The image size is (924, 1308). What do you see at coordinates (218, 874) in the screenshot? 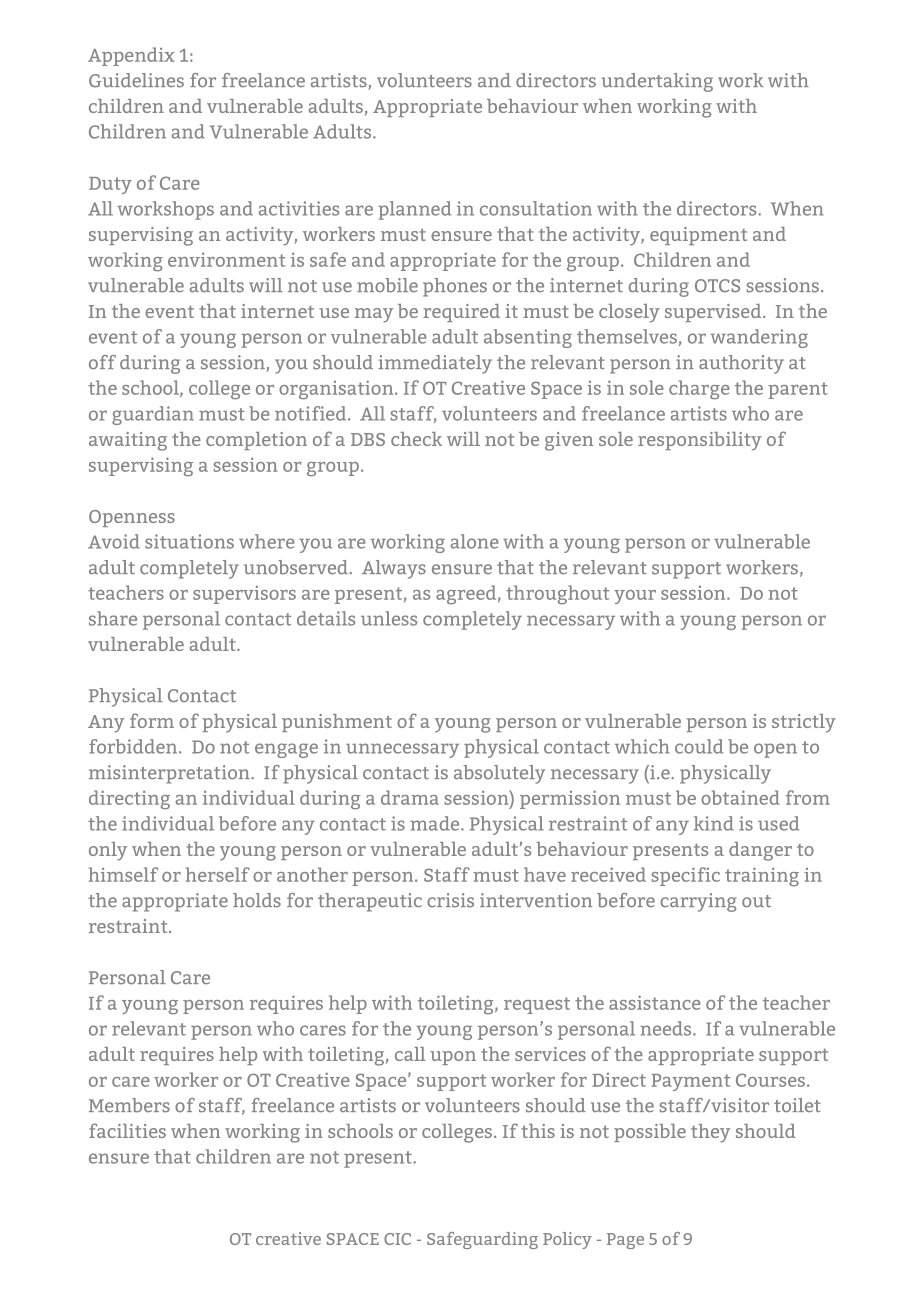
I see `herself` at bounding box center [218, 874].
